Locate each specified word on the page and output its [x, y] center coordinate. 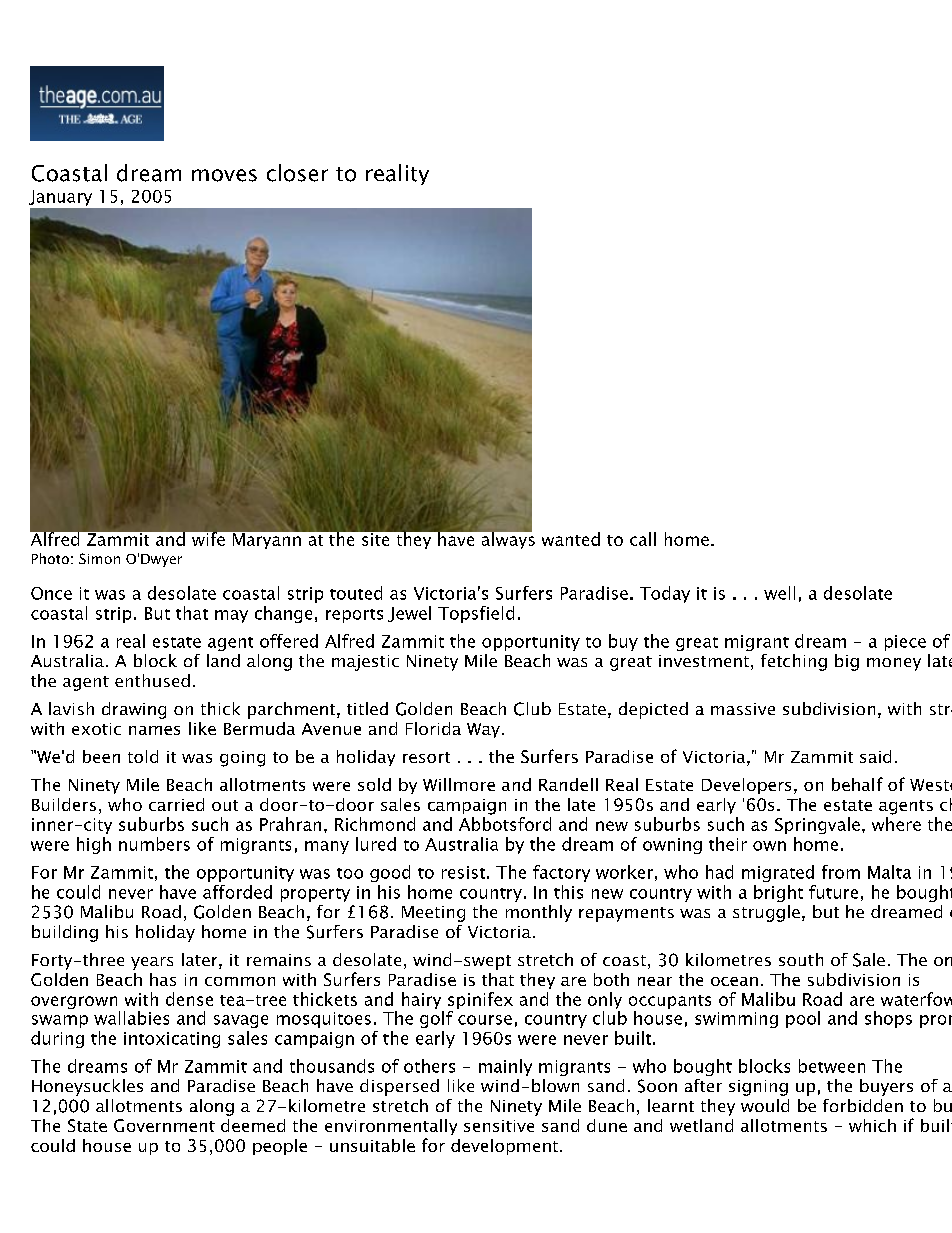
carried [176, 804]
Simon [99, 558]
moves [224, 175]
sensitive [499, 1126]
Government [164, 1125]
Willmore [459, 784]
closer [297, 173]
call [643, 539]
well [779, 593]
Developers [746, 786]
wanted [571, 539]
